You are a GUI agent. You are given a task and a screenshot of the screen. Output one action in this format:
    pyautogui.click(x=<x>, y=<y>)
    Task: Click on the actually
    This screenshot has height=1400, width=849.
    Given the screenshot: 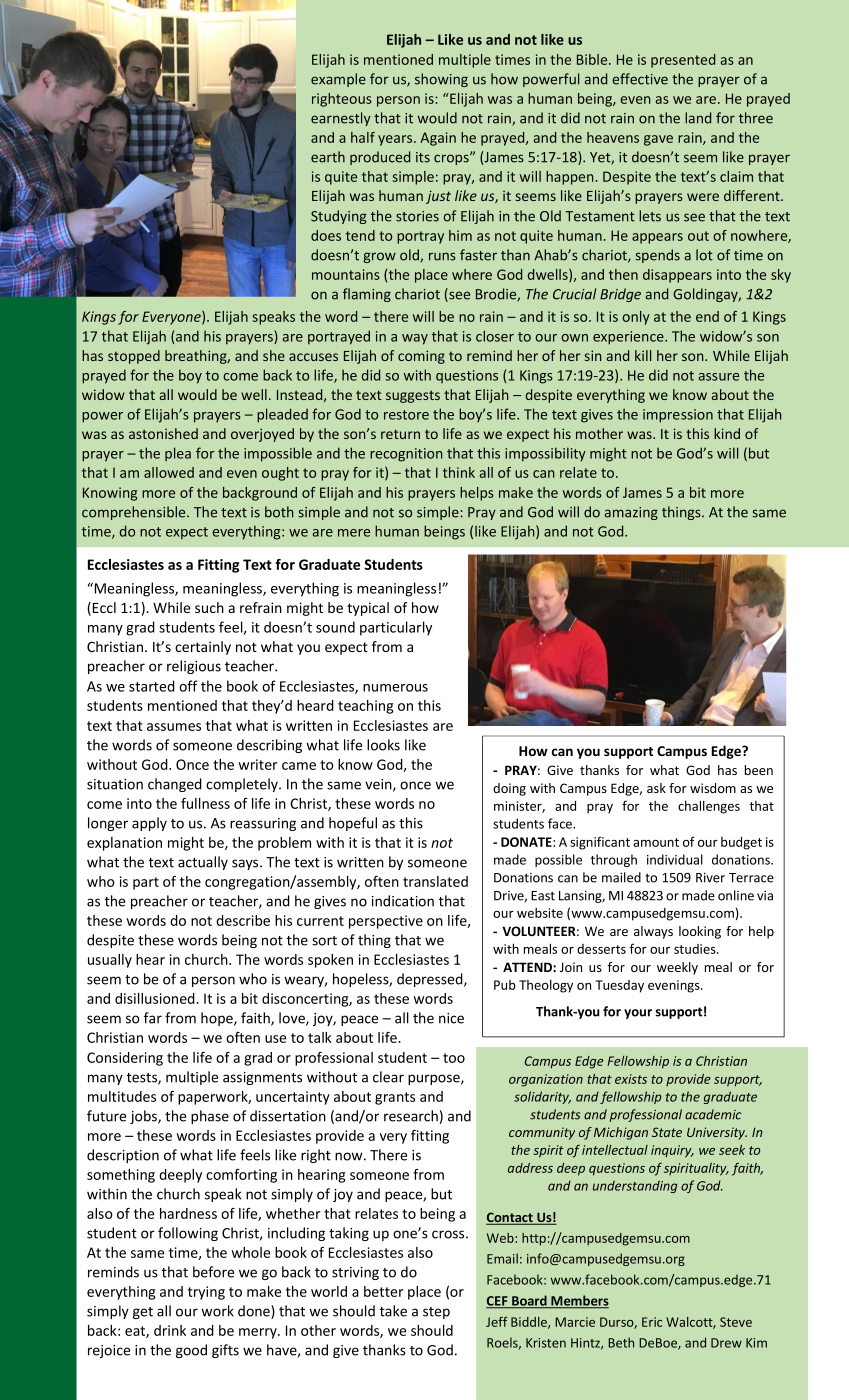 What is the action you would take?
    pyautogui.click(x=203, y=863)
